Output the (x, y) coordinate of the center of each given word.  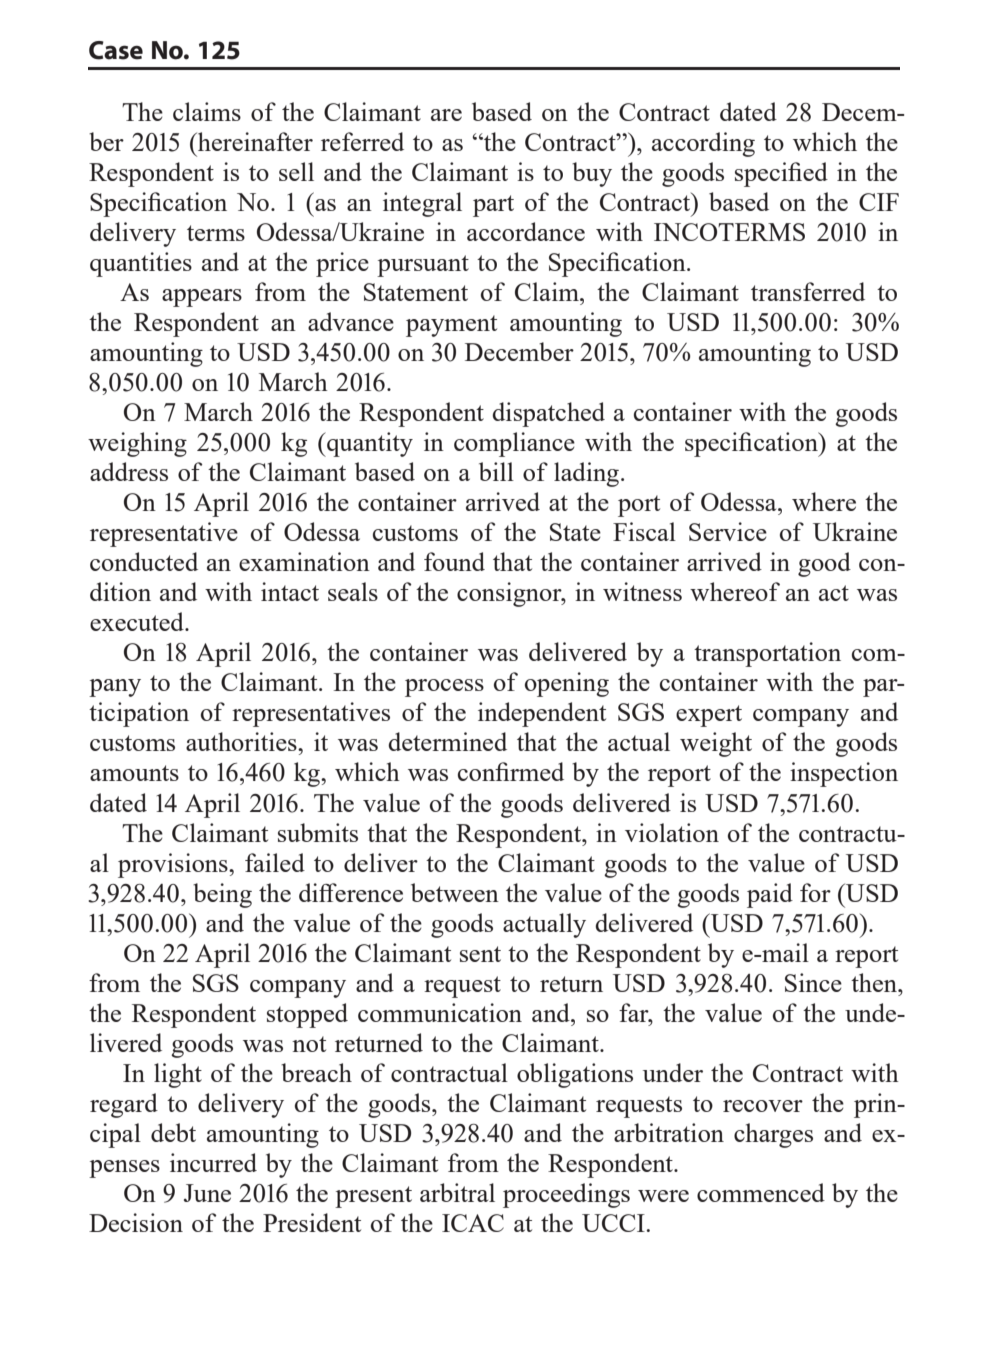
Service (728, 531)
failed (275, 862)
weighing (137, 444)
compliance (514, 444)
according (703, 144)
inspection (844, 774)
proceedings (566, 1195)
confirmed (511, 771)
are (446, 115)
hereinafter (254, 141)
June (207, 1193)
